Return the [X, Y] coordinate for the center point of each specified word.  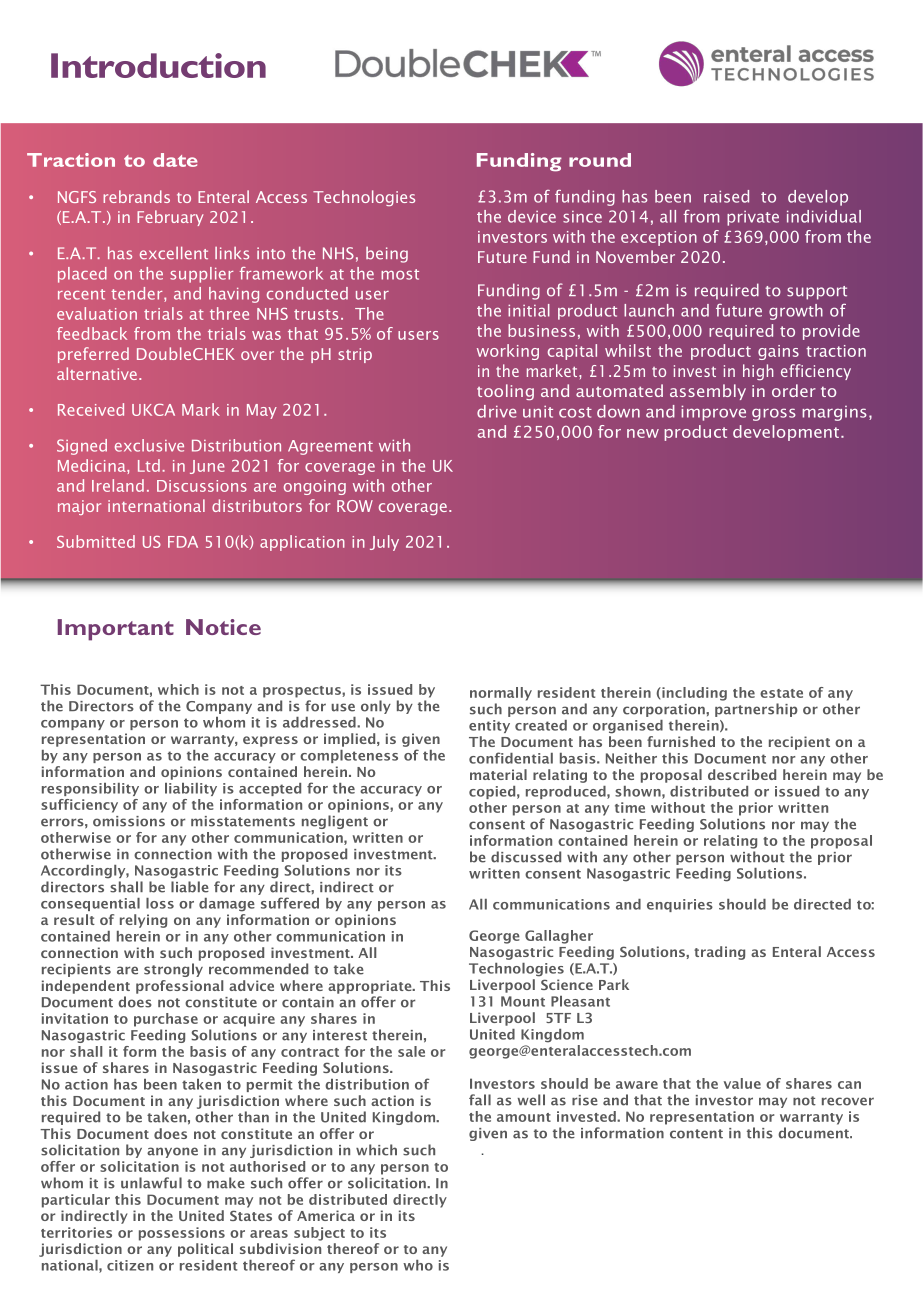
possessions [182, 1234]
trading [719, 953]
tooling [505, 392]
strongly [173, 970]
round [600, 160]
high [758, 372]
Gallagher [559, 937]
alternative [97, 373]
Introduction [158, 65]
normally [501, 694]
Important [116, 630]
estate [781, 693]
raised [726, 196]
